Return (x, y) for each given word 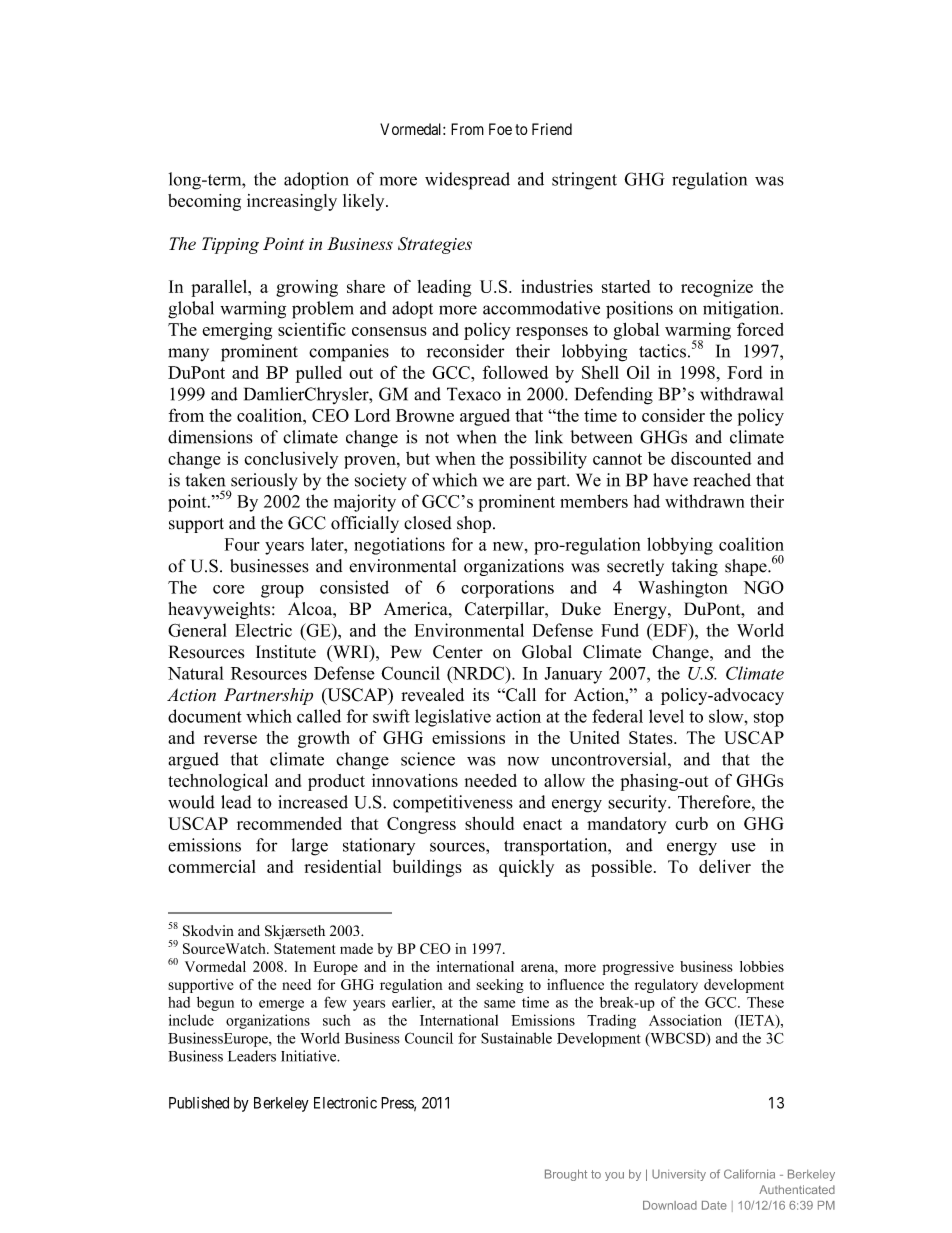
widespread (467, 181)
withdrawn (704, 501)
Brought (566, 1175)
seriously (263, 483)
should (489, 823)
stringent (584, 181)
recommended (289, 823)
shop (474, 524)
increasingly (292, 202)
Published (199, 1103)
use (743, 847)
